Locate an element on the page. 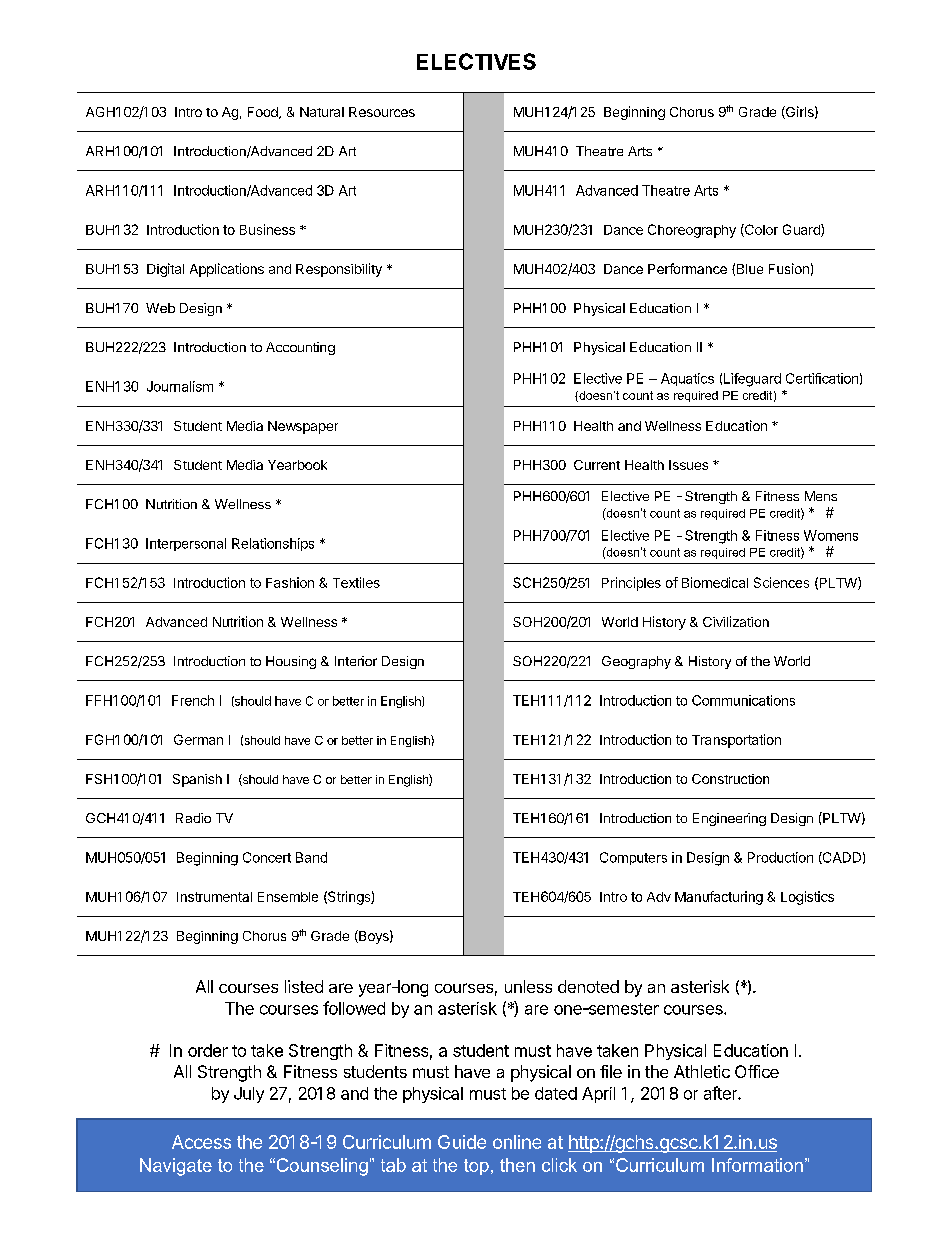 This image has height=1233, width=952. Food is located at coordinates (264, 113).
